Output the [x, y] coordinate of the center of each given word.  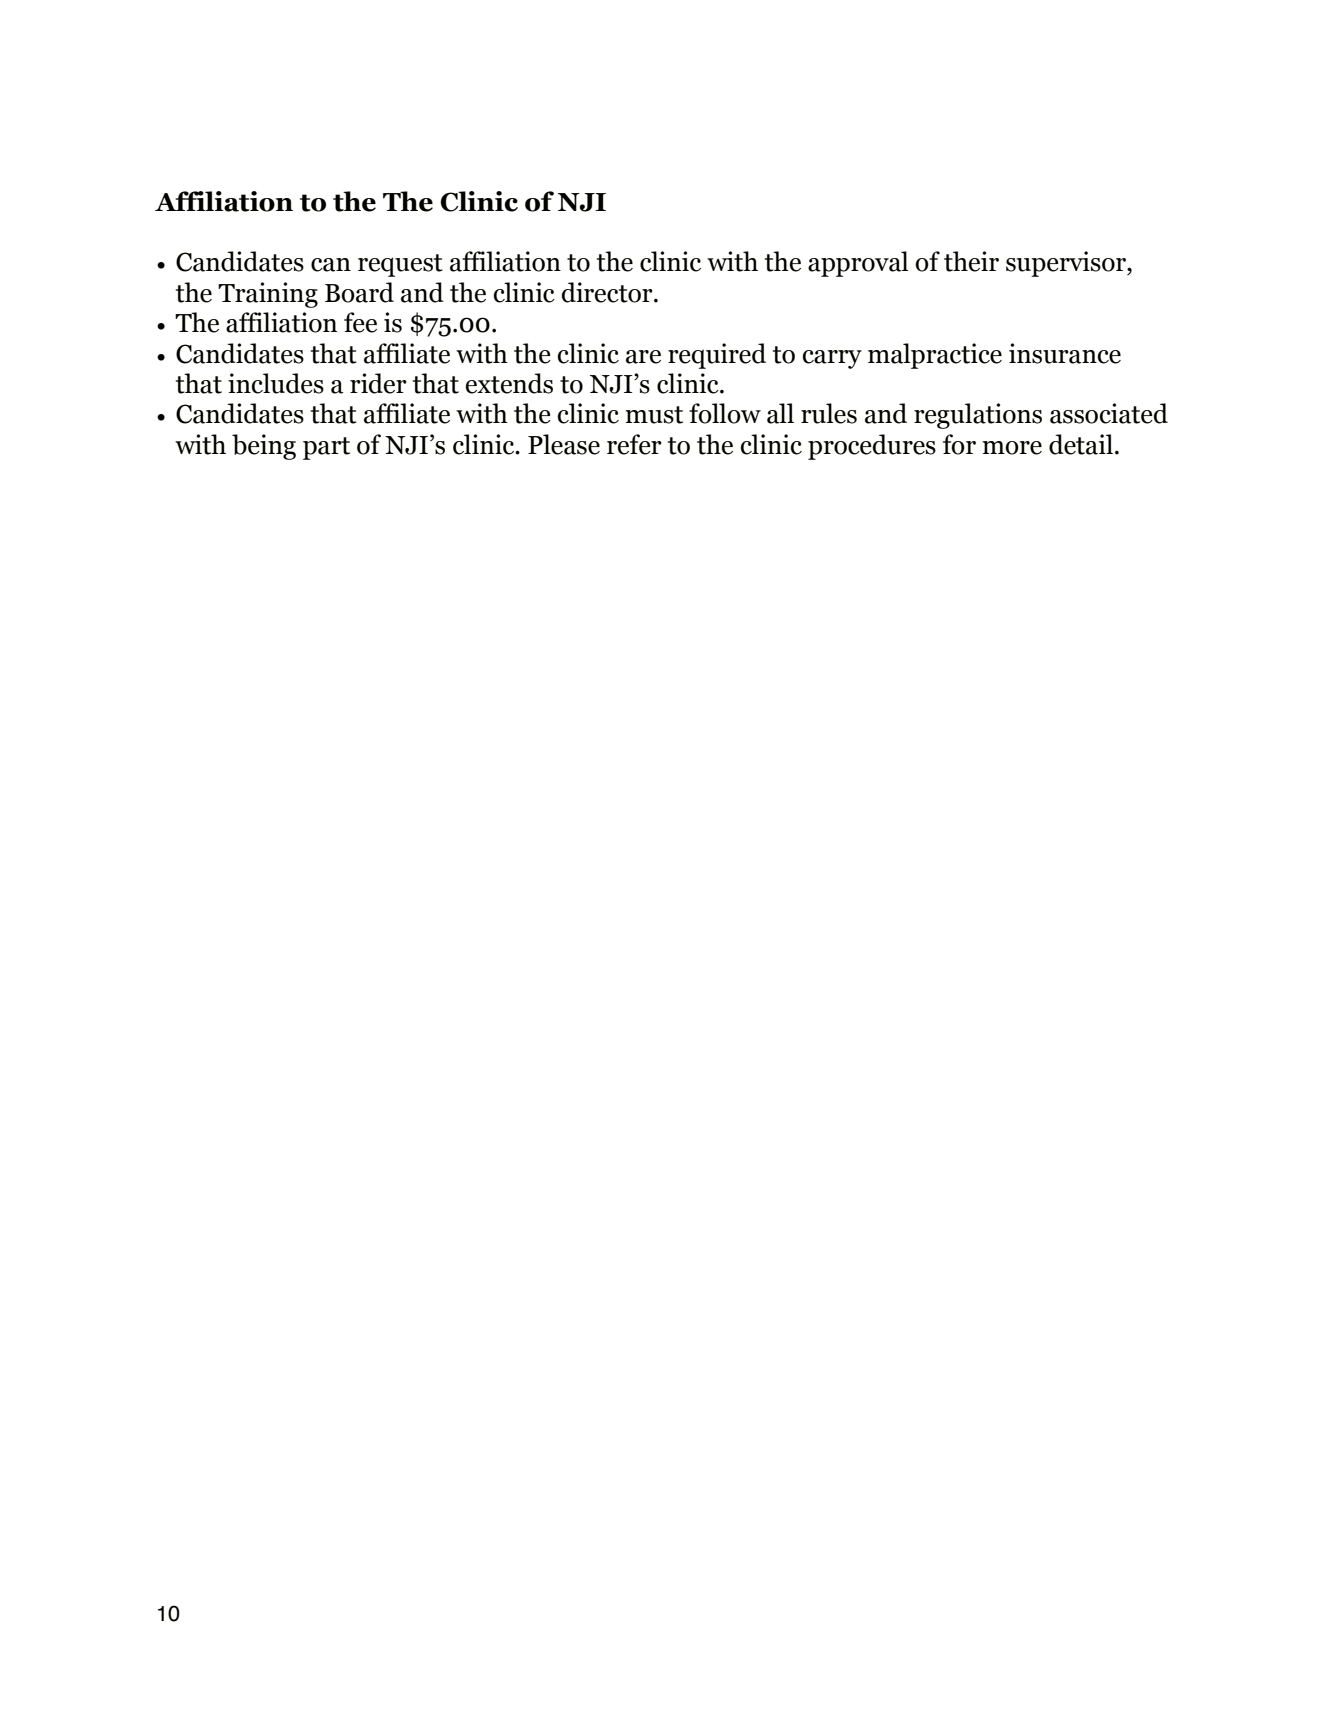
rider [378, 383]
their [971, 261]
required [717, 356]
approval [858, 264]
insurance [1065, 353]
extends [509, 383]
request [400, 265]
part [326, 448]
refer [634, 444]
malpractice [935, 356]
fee [360, 322]
